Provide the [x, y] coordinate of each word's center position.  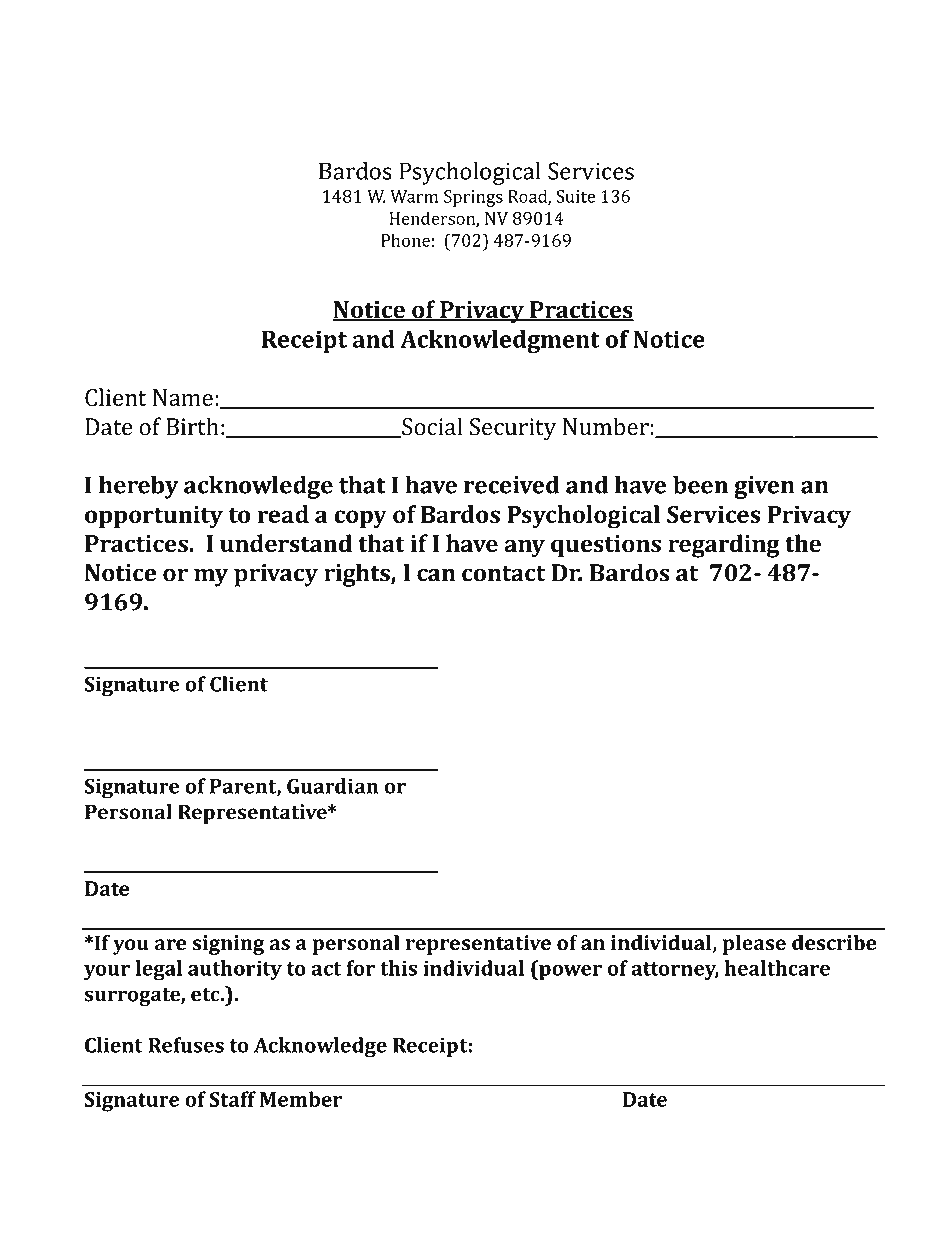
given [764, 487]
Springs [473, 198]
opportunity [154, 517]
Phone [405, 240]
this [398, 968]
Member [301, 1099]
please [754, 945]
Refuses [186, 1045]
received [511, 485]
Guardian [333, 786]
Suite [575, 196]
